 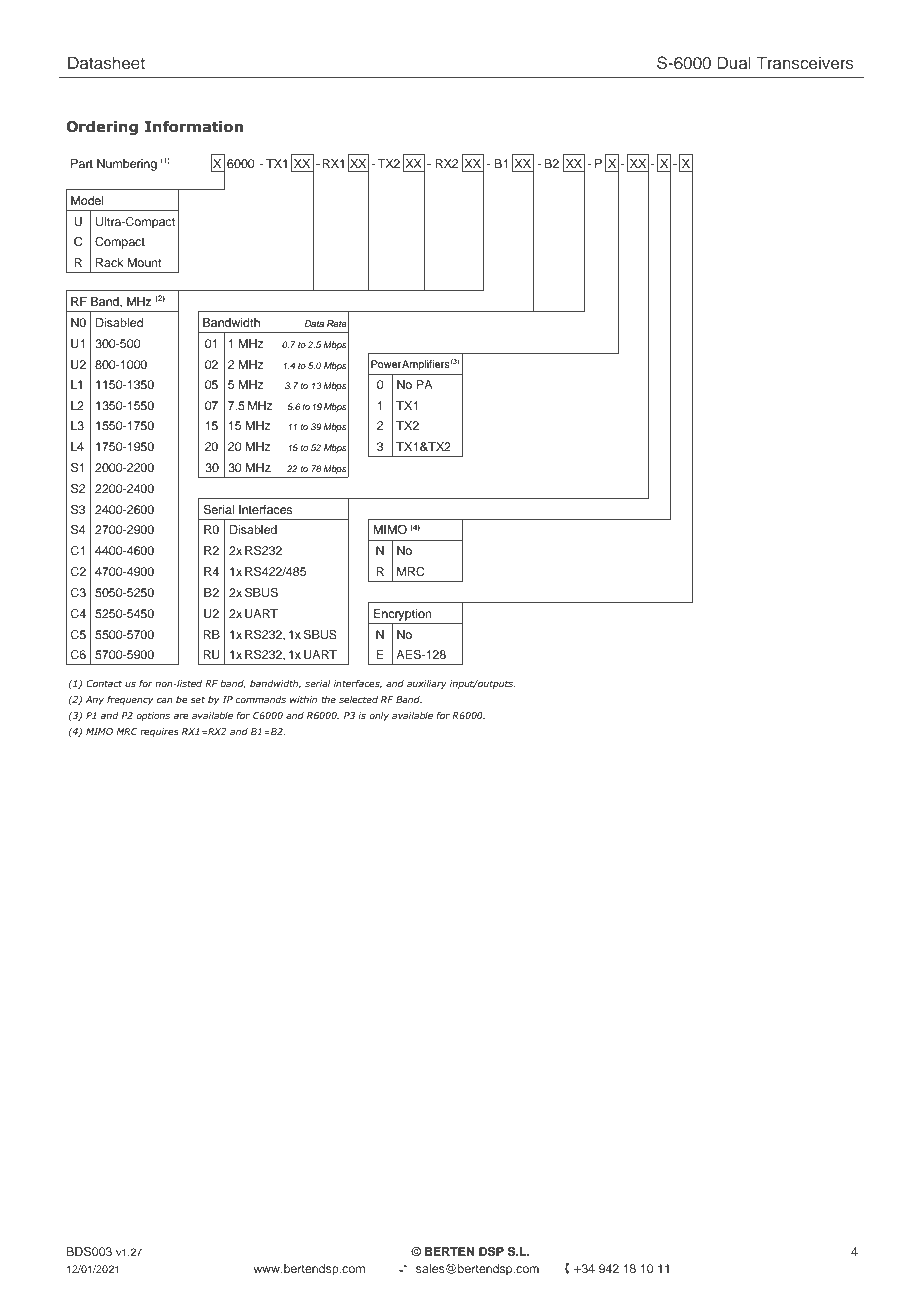 What do you see at coordinates (193, 126) in the screenshot?
I see `Information` at bounding box center [193, 126].
